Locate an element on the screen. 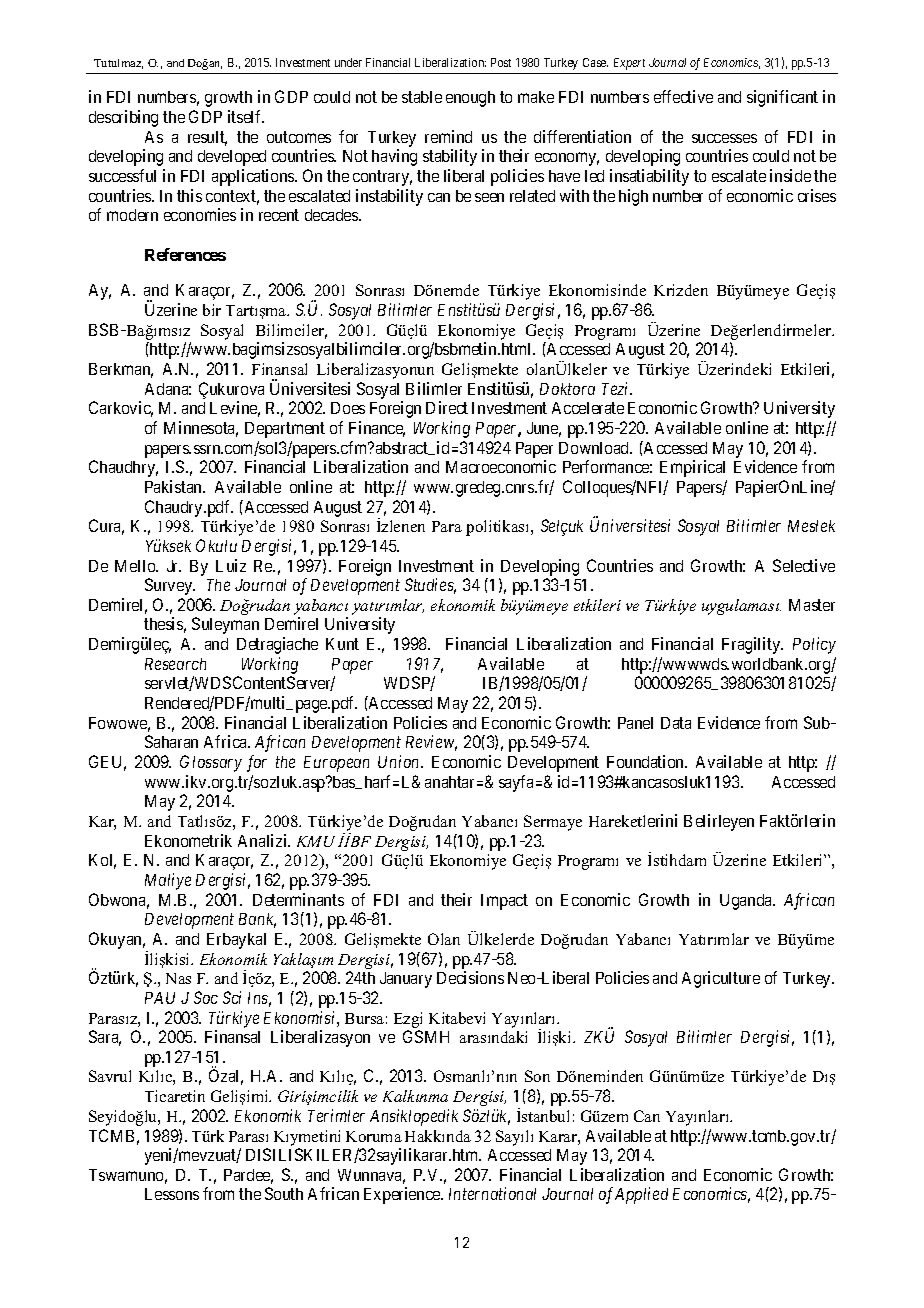 Image resolution: width=924 pixels, height=1308 pixels. itself is located at coordinates (246, 116).
